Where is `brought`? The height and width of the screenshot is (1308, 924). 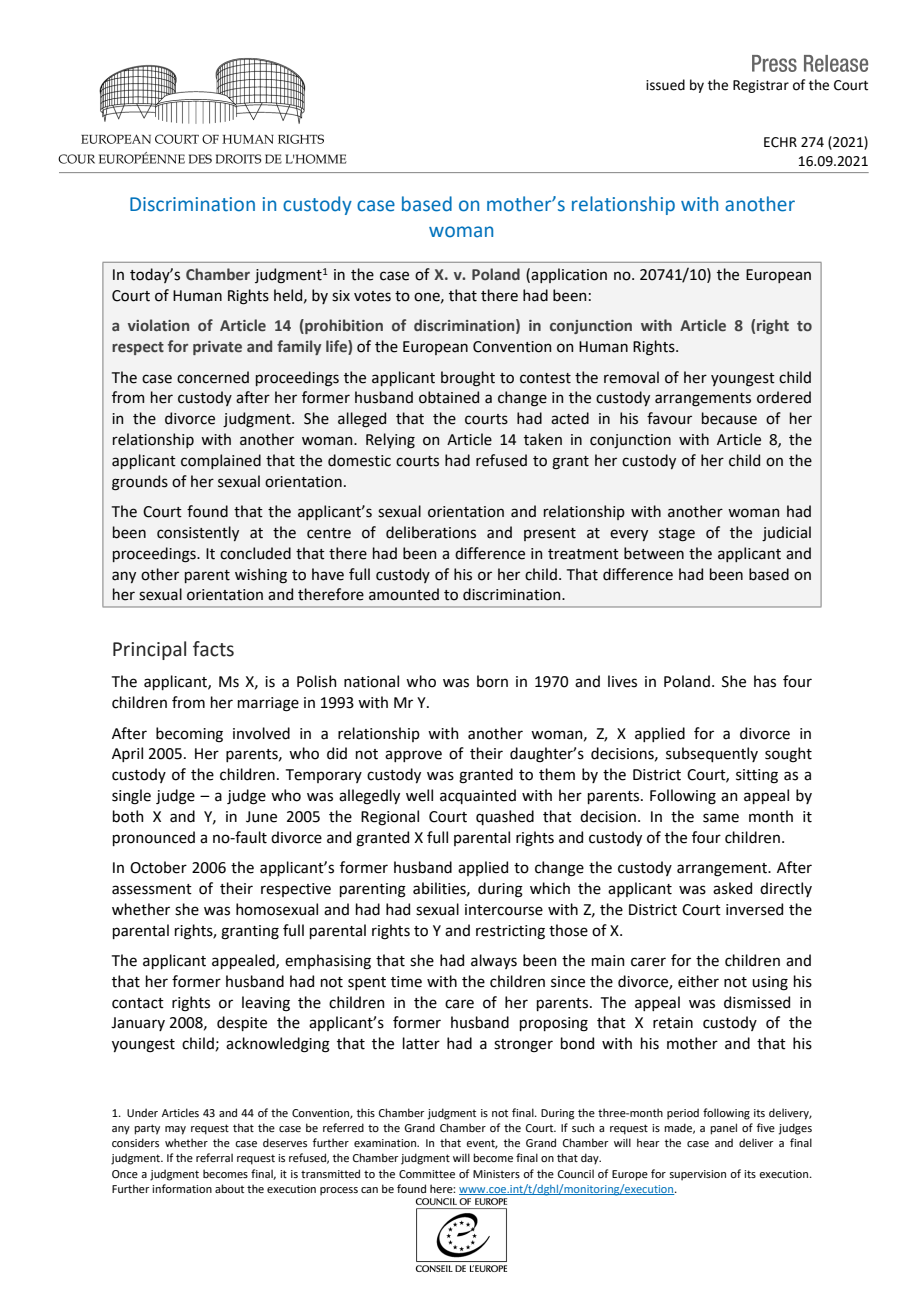
brought is located at coordinates (468, 379).
